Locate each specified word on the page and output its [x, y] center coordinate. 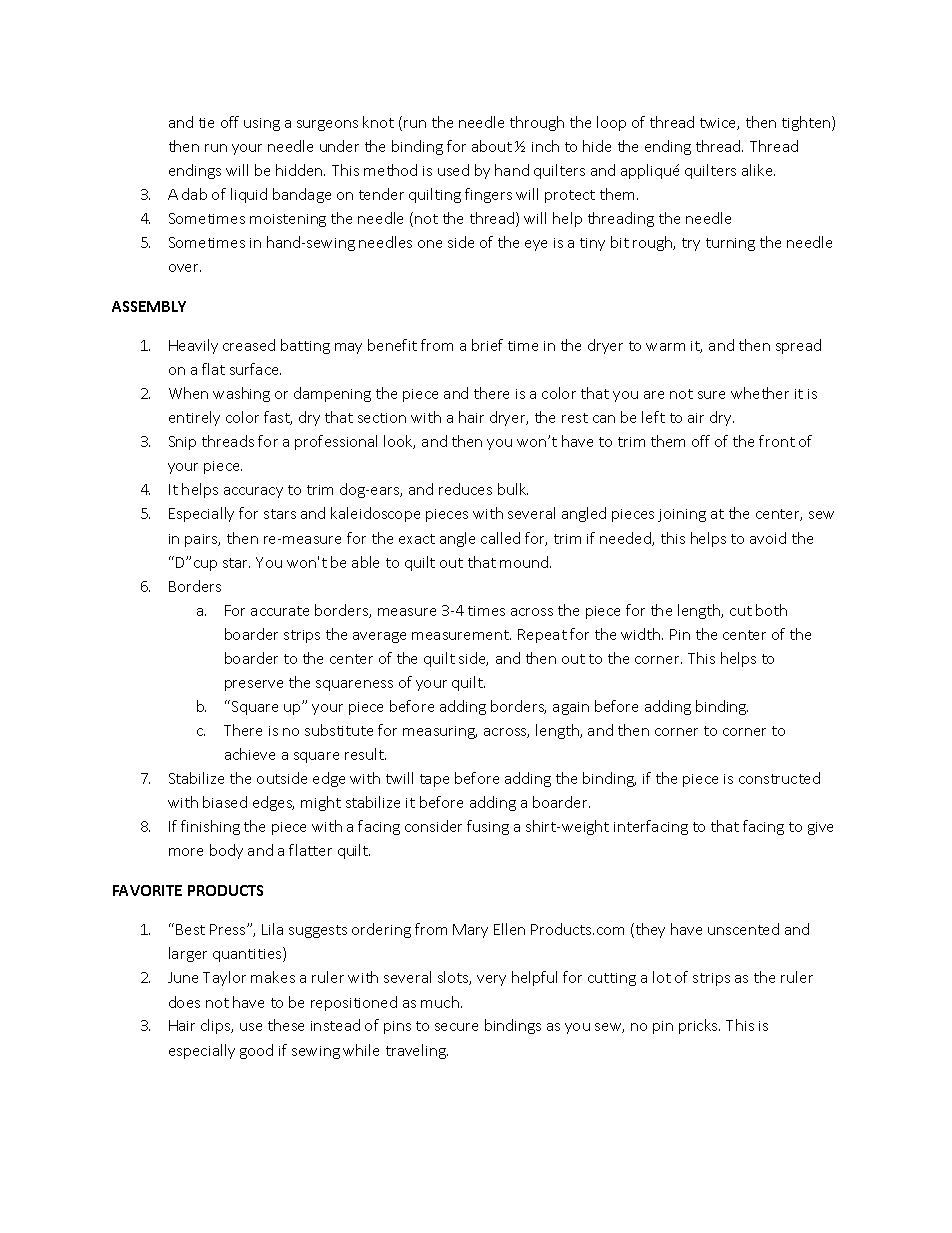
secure [456, 1027]
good [256, 1051]
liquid [249, 195]
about [492, 146]
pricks [699, 1026]
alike [758, 170]
